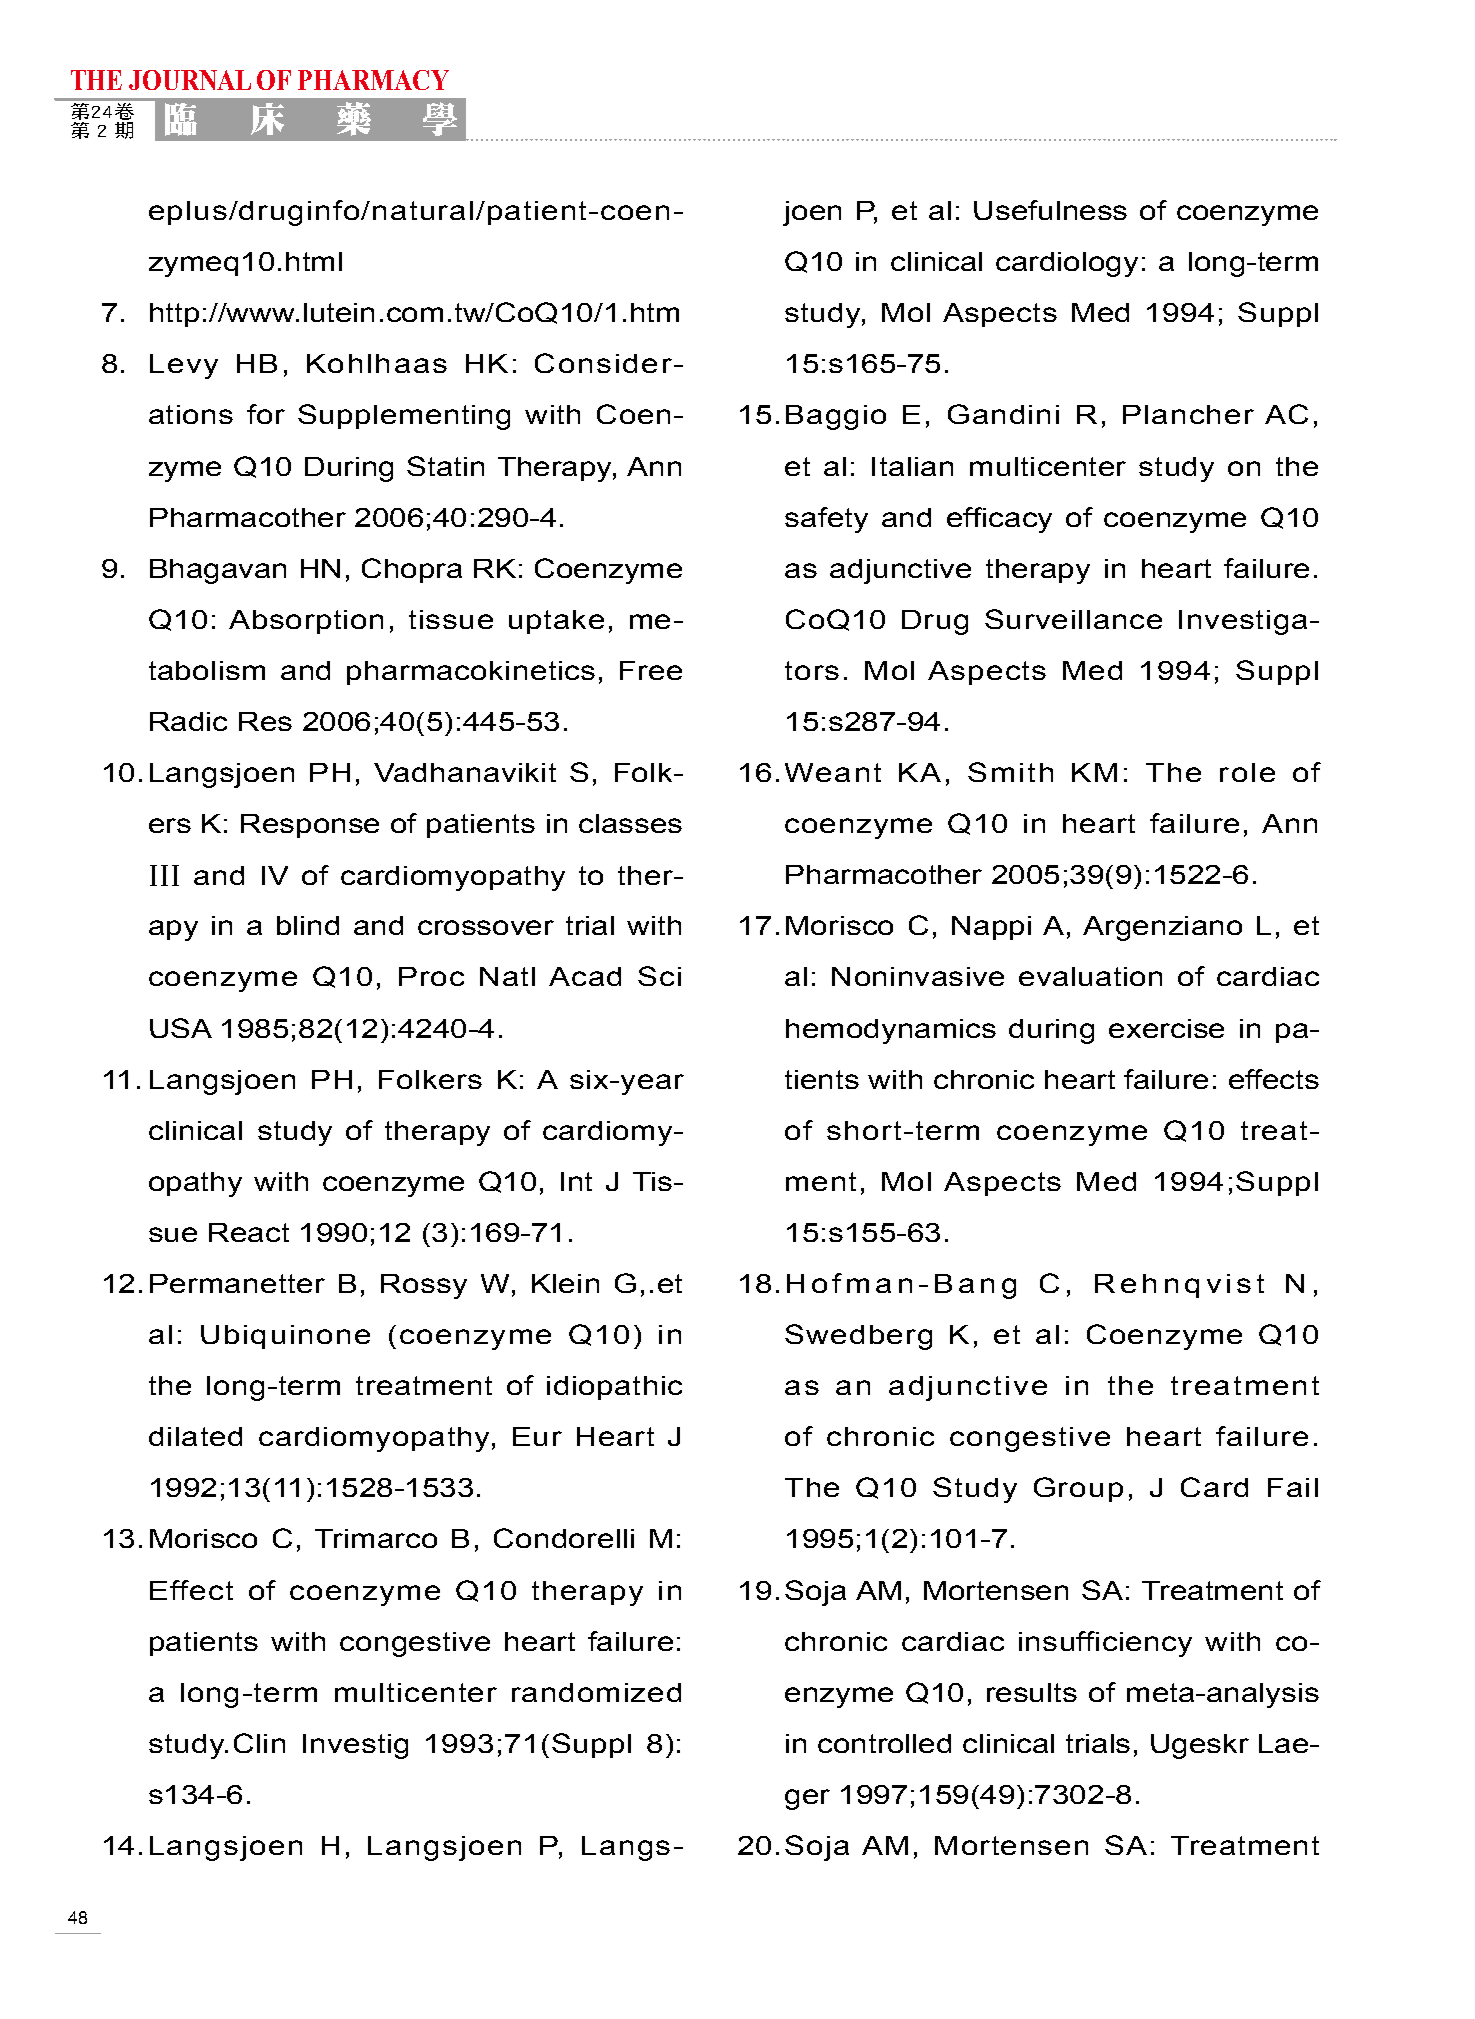  Describe the element at coordinates (912, 466) in the document. I see `Italian` at that location.
